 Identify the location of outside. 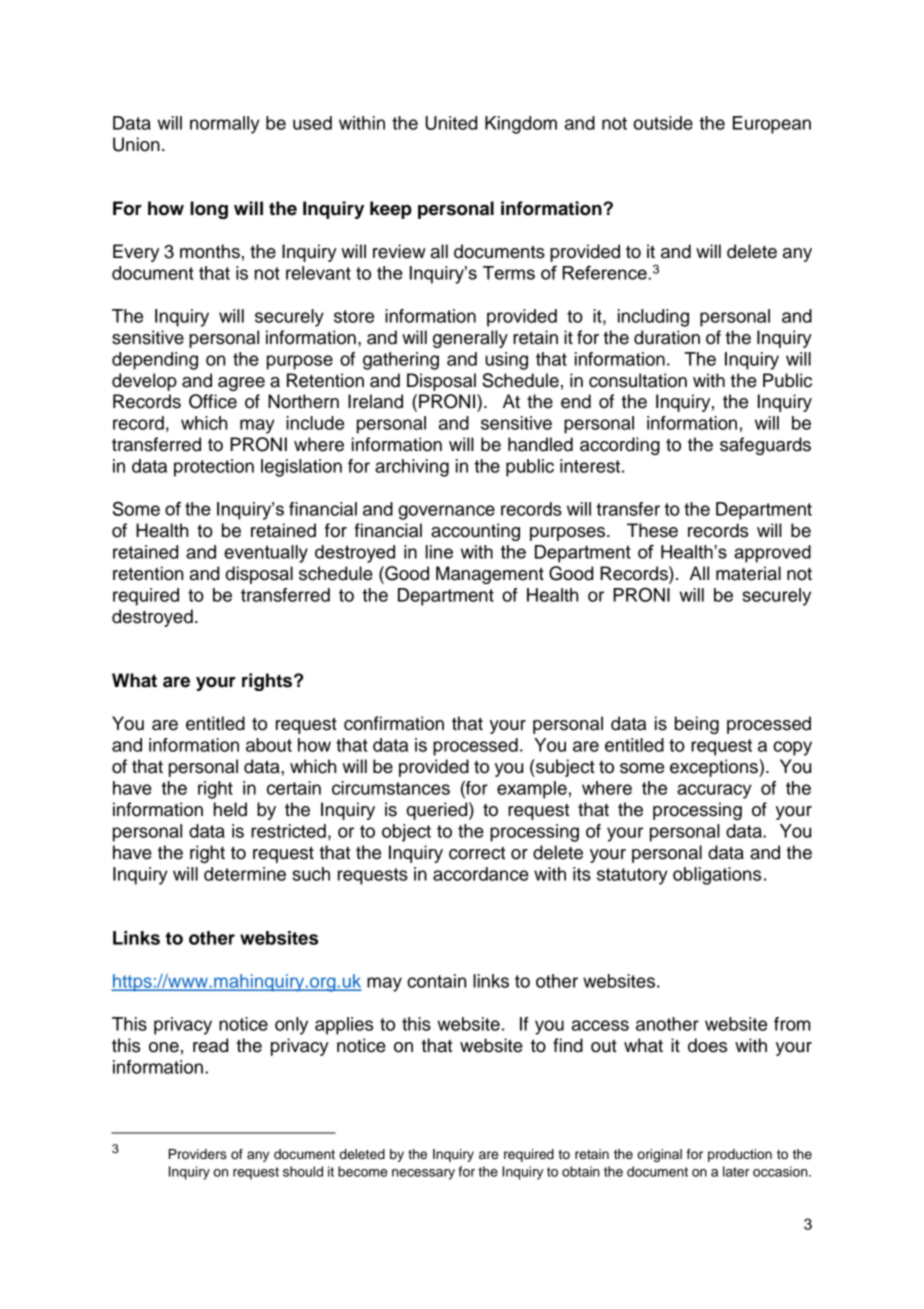
(663, 123).
